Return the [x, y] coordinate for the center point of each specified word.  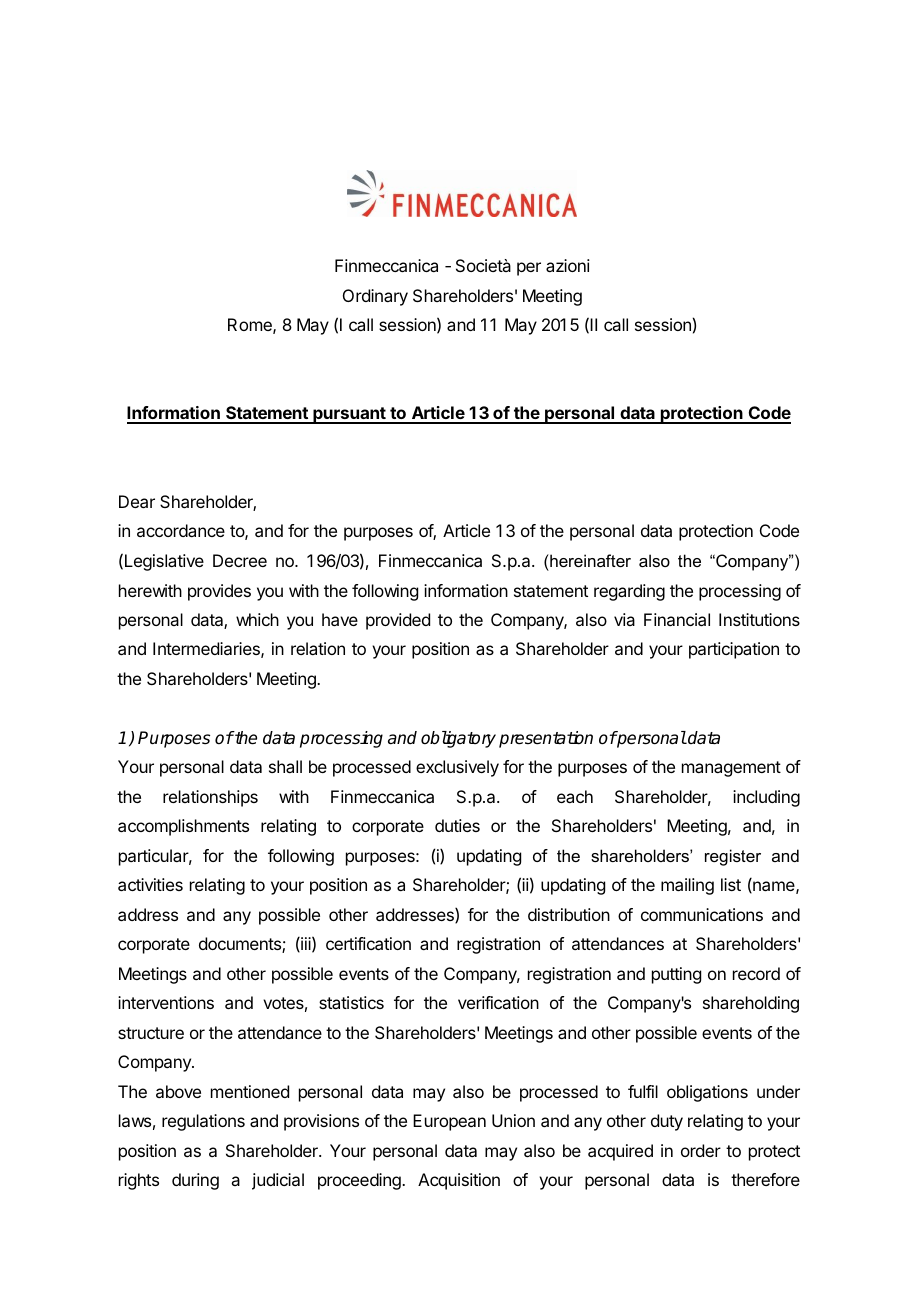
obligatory [458, 739]
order [701, 1150]
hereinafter [589, 560]
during [195, 1181]
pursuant [349, 415]
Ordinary [375, 297]
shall [285, 766]
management [731, 769]
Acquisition [459, 1181]
